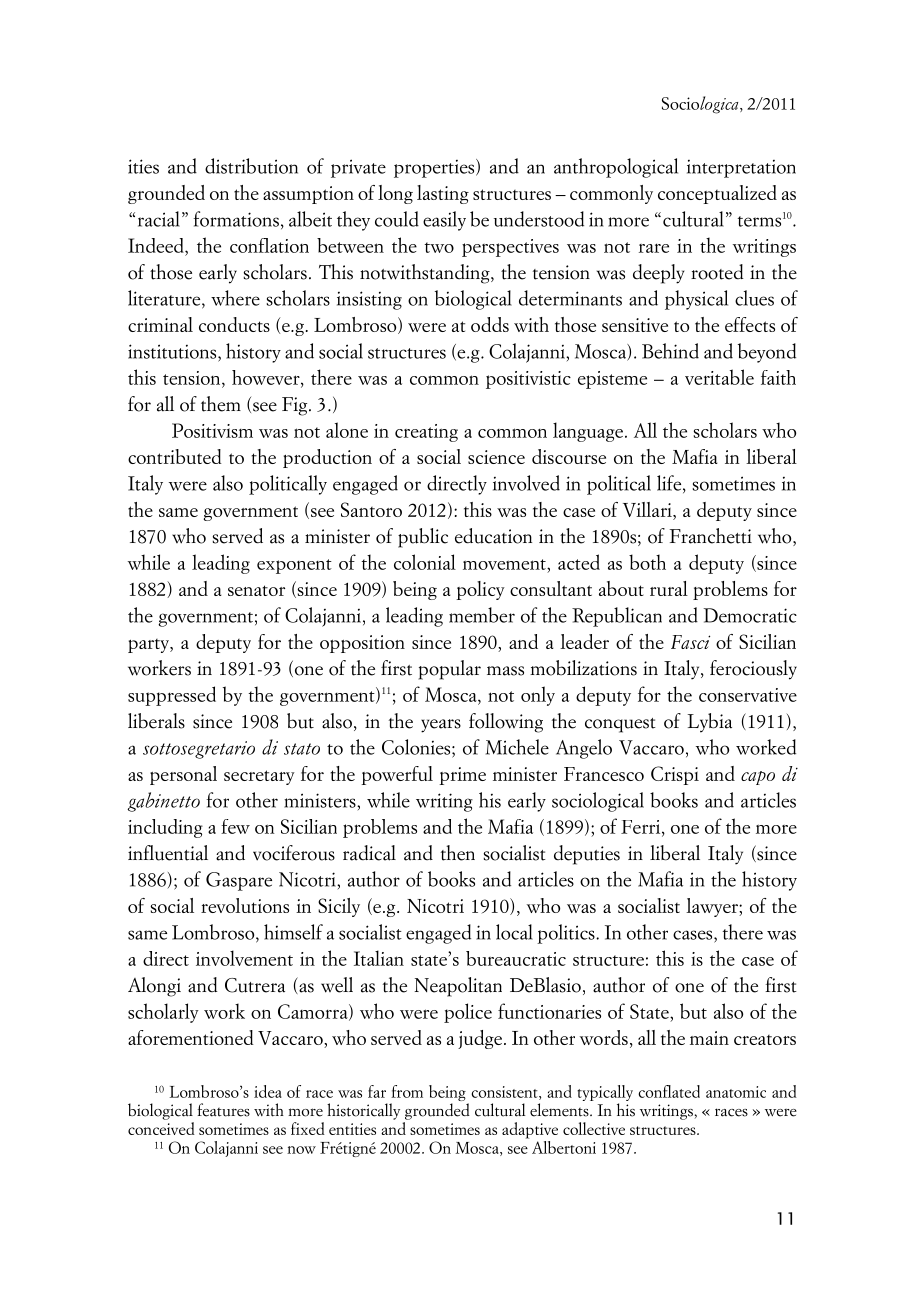  What do you see at coordinates (245, 905) in the image?
I see `revolutions` at bounding box center [245, 905].
